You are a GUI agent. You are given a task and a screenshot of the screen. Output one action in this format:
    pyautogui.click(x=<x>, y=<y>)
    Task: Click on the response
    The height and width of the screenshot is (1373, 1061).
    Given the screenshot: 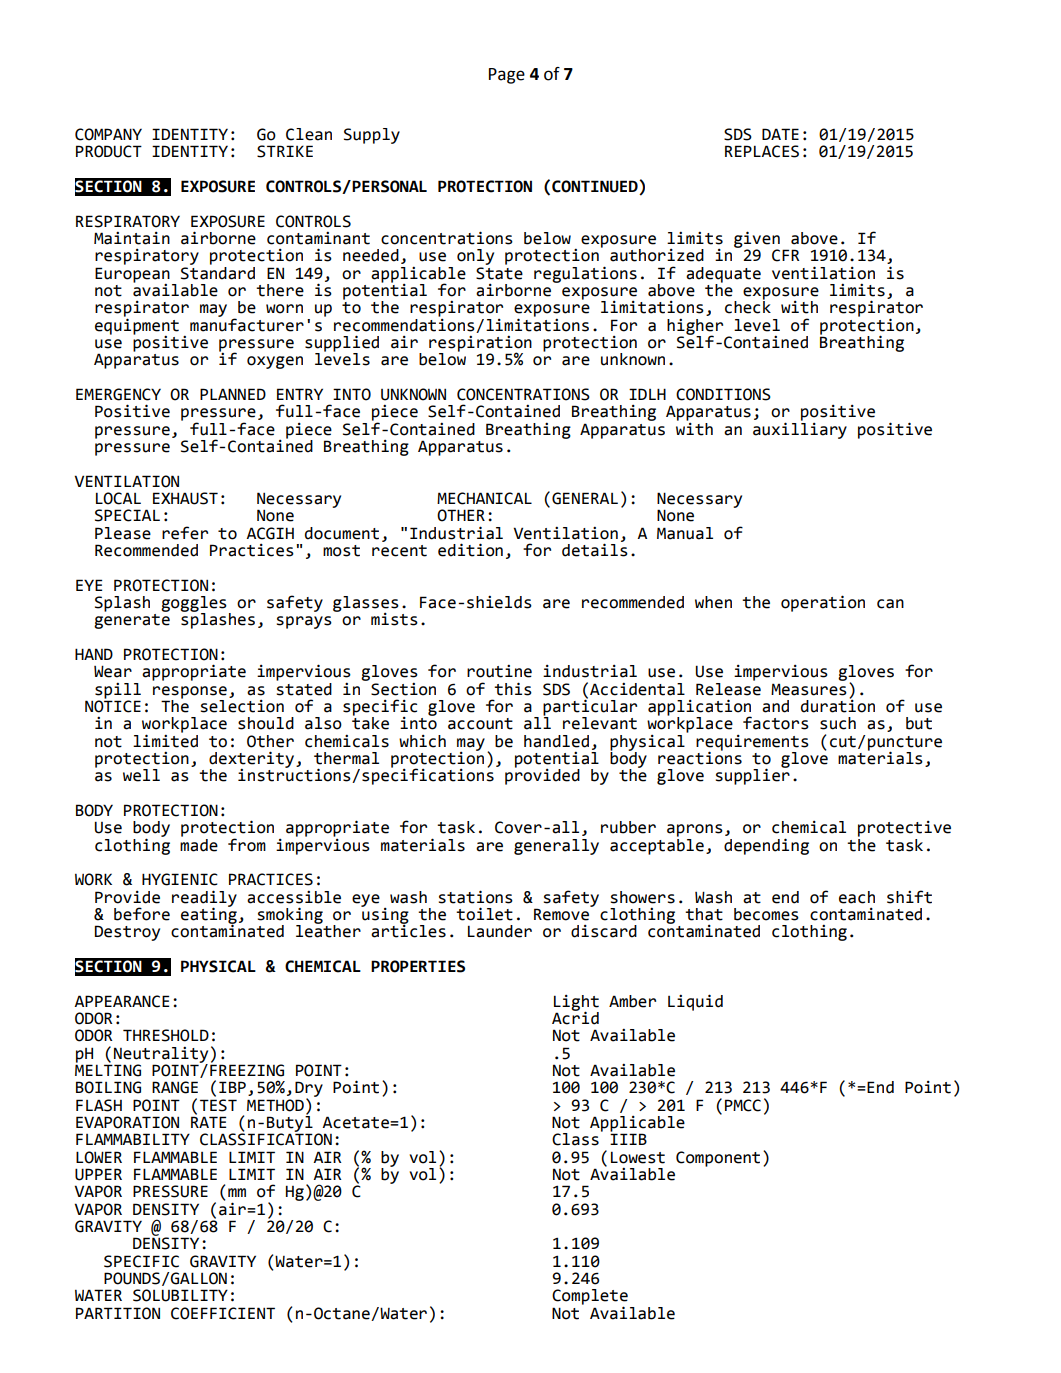 What is the action you would take?
    pyautogui.click(x=190, y=693)
